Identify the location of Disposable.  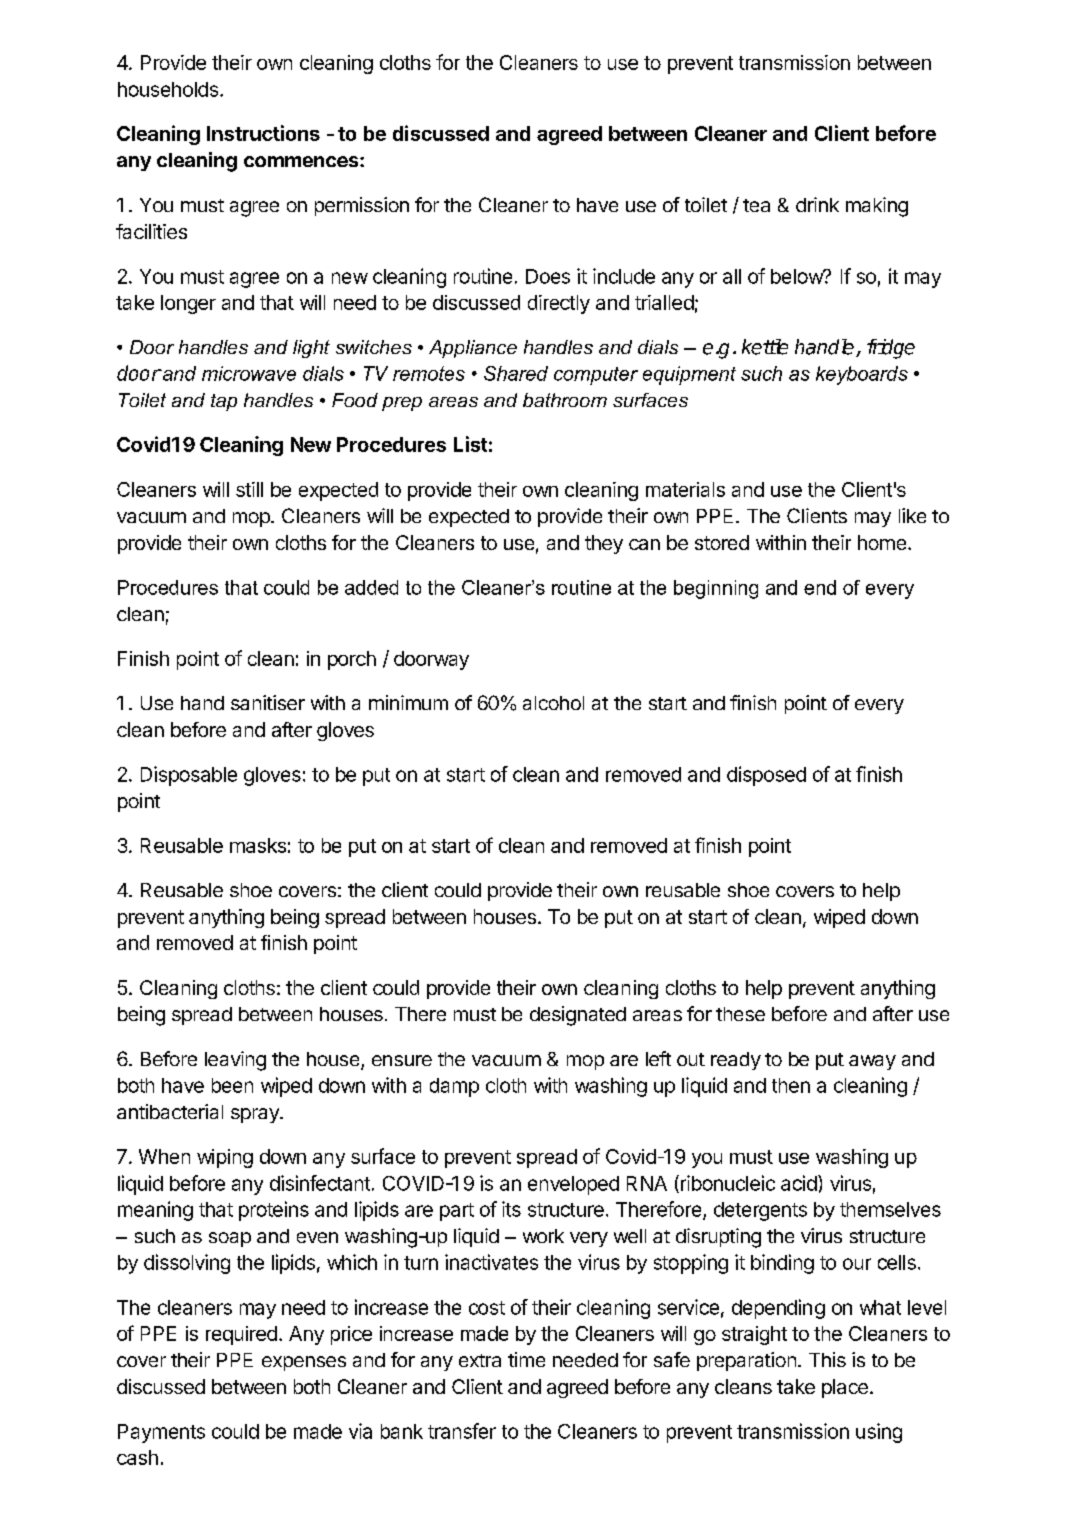
(189, 776).
